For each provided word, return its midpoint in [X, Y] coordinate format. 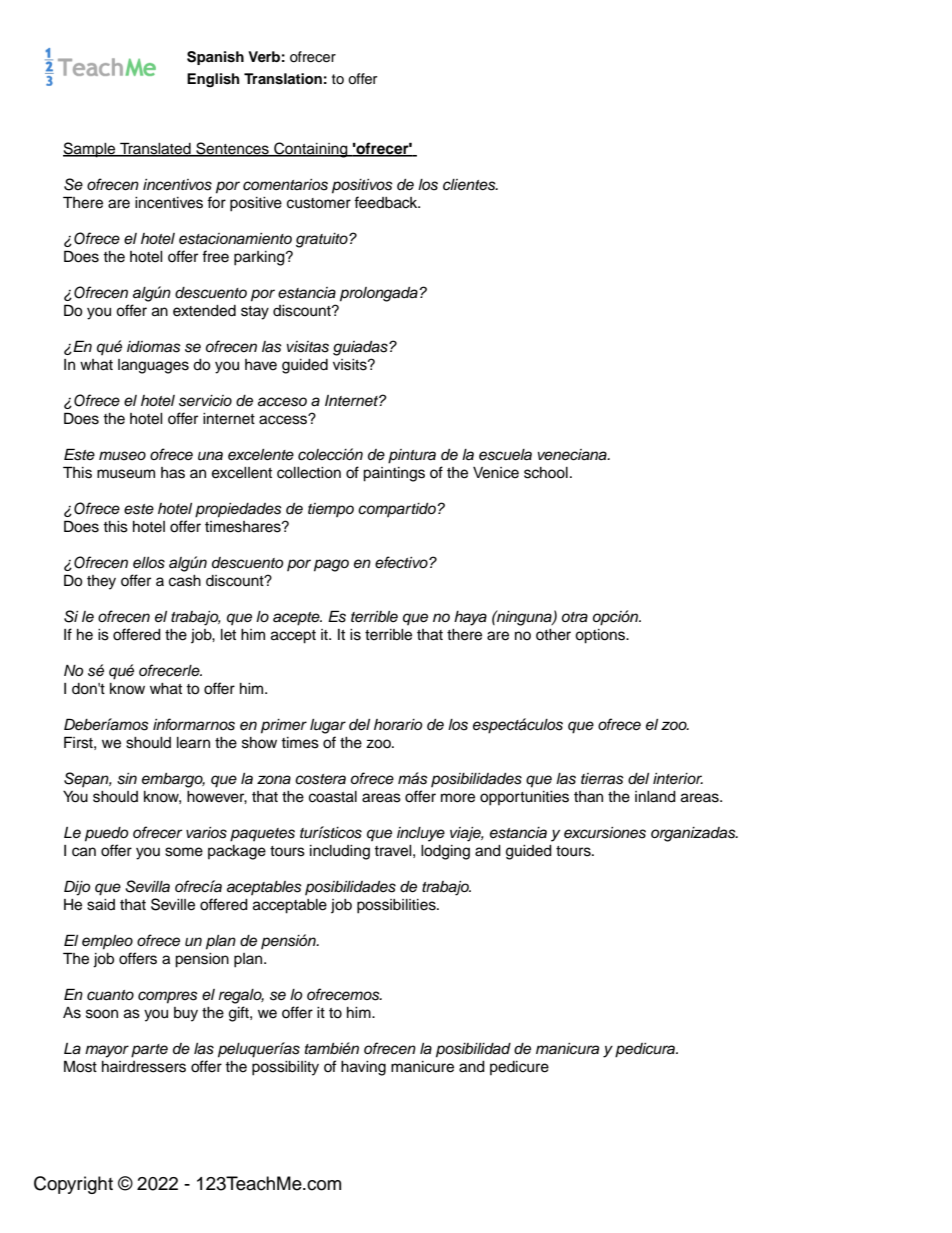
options [601, 636]
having [363, 1068]
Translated [155, 149]
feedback [387, 202]
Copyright [73, 1185]
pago [331, 565]
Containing [311, 150]
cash [185, 581]
